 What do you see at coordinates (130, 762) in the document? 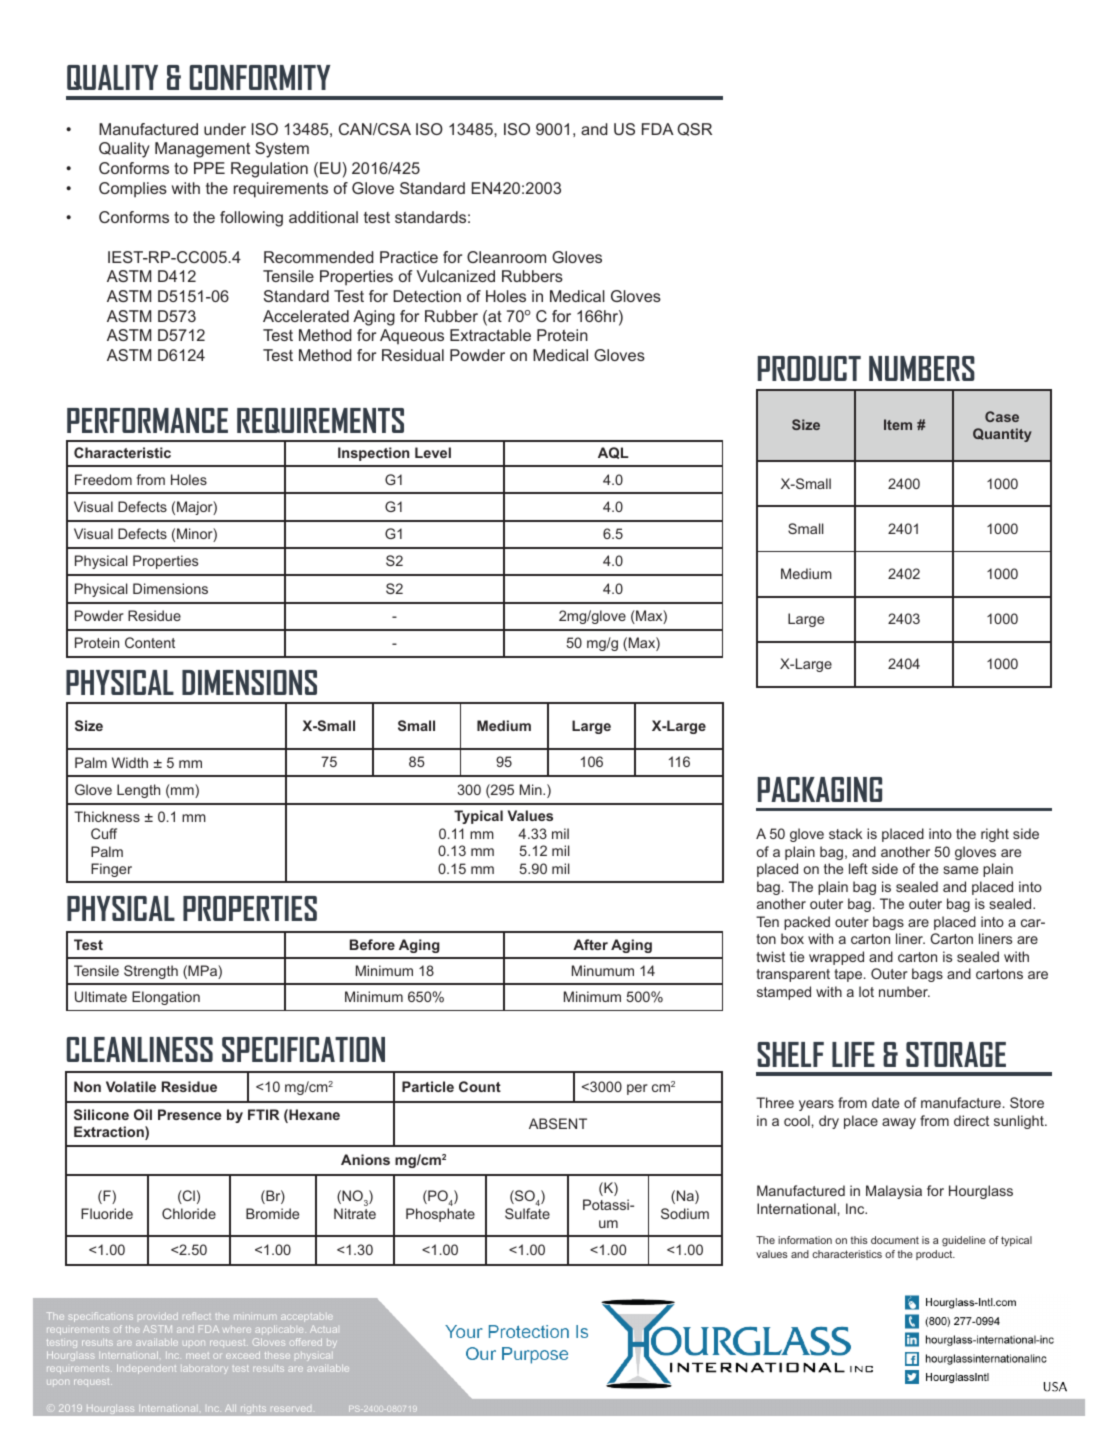
I see `Width` at bounding box center [130, 762].
